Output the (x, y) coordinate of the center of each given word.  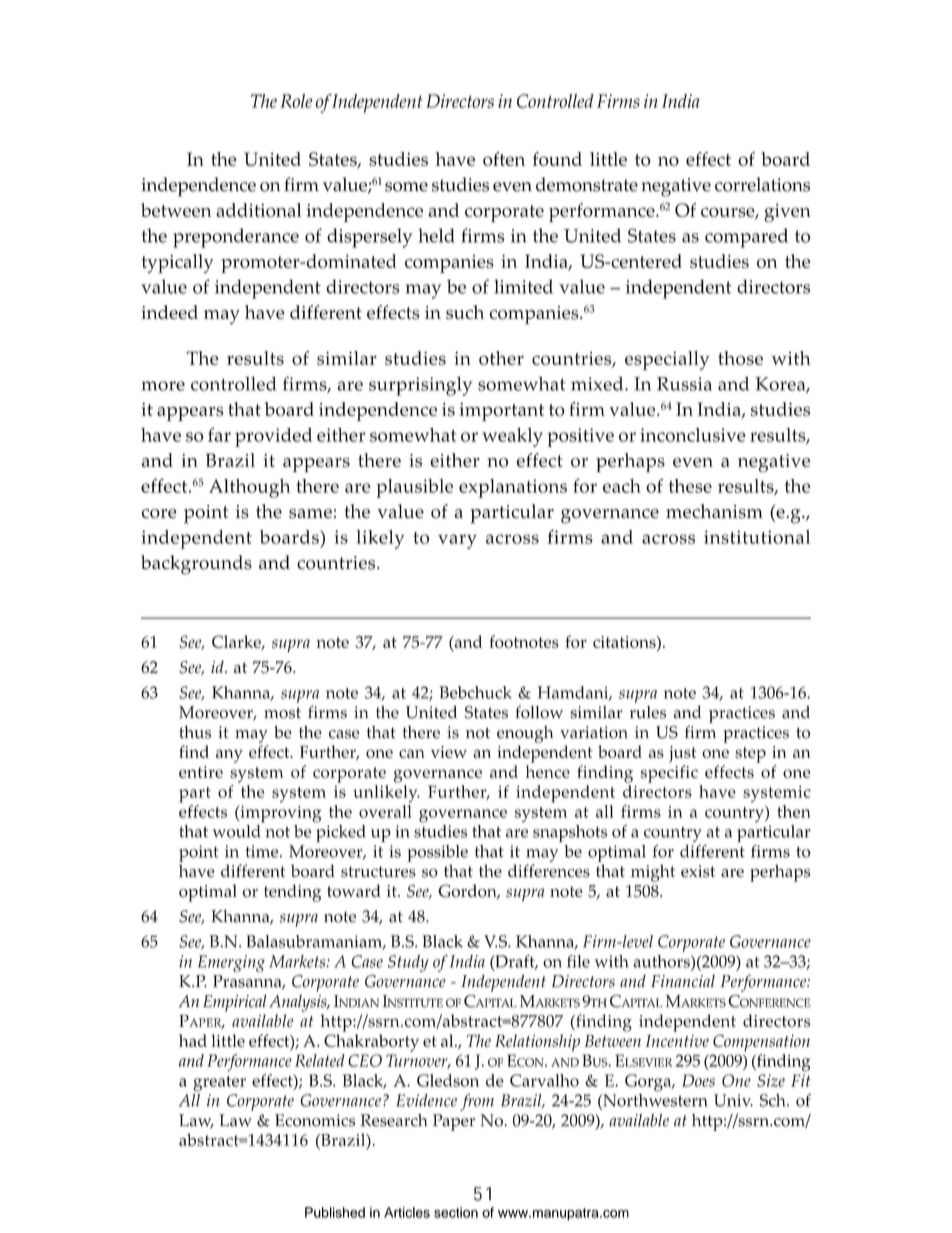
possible (437, 853)
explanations (513, 488)
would (237, 830)
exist (698, 871)
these (690, 486)
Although (250, 488)
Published (335, 1212)
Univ (733, 1100)
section (456, 1212)
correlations (762, 184)
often (504, 159)
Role (296, 101)
